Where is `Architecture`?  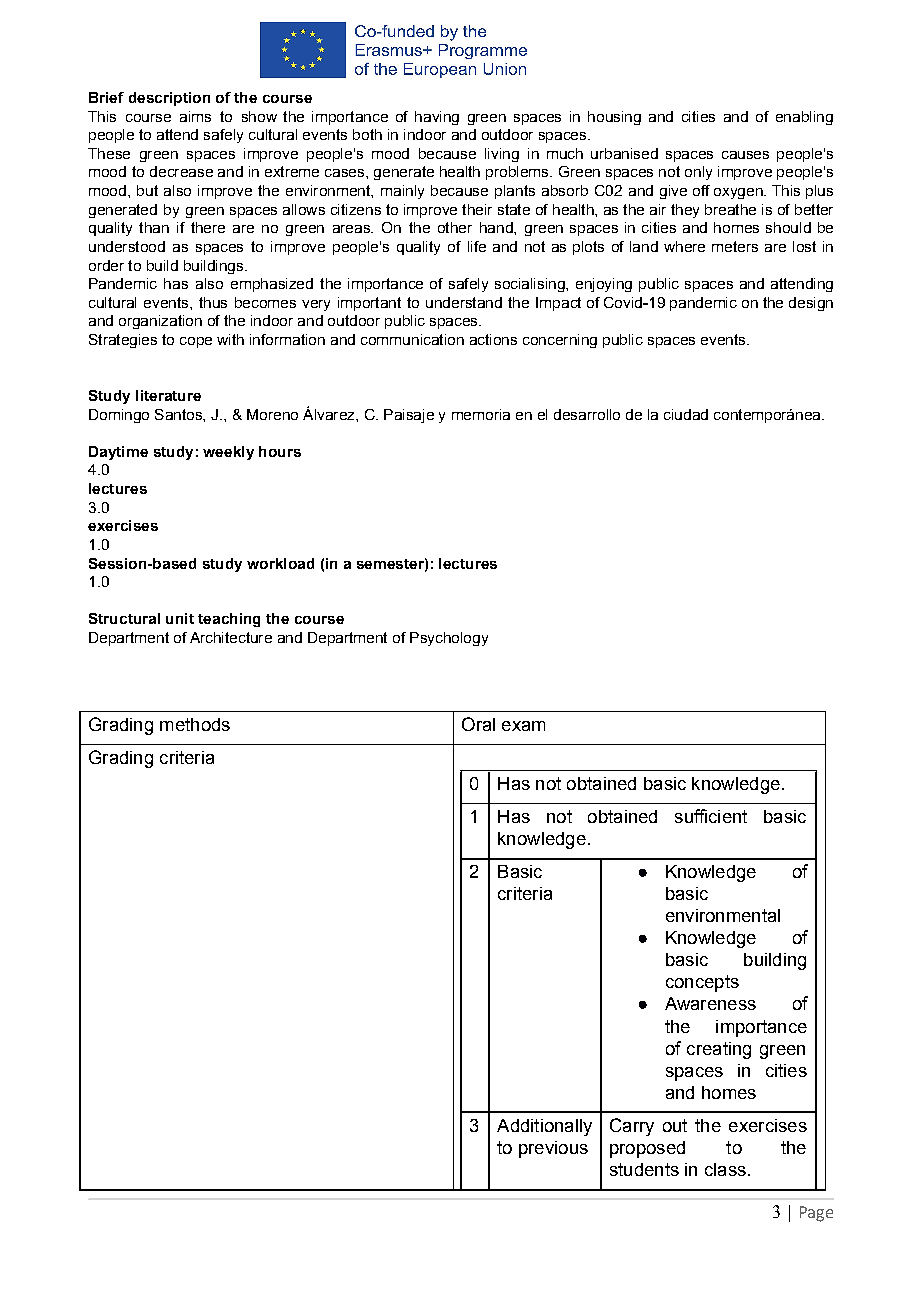
Architecture is located at coordinates (231, 637).
